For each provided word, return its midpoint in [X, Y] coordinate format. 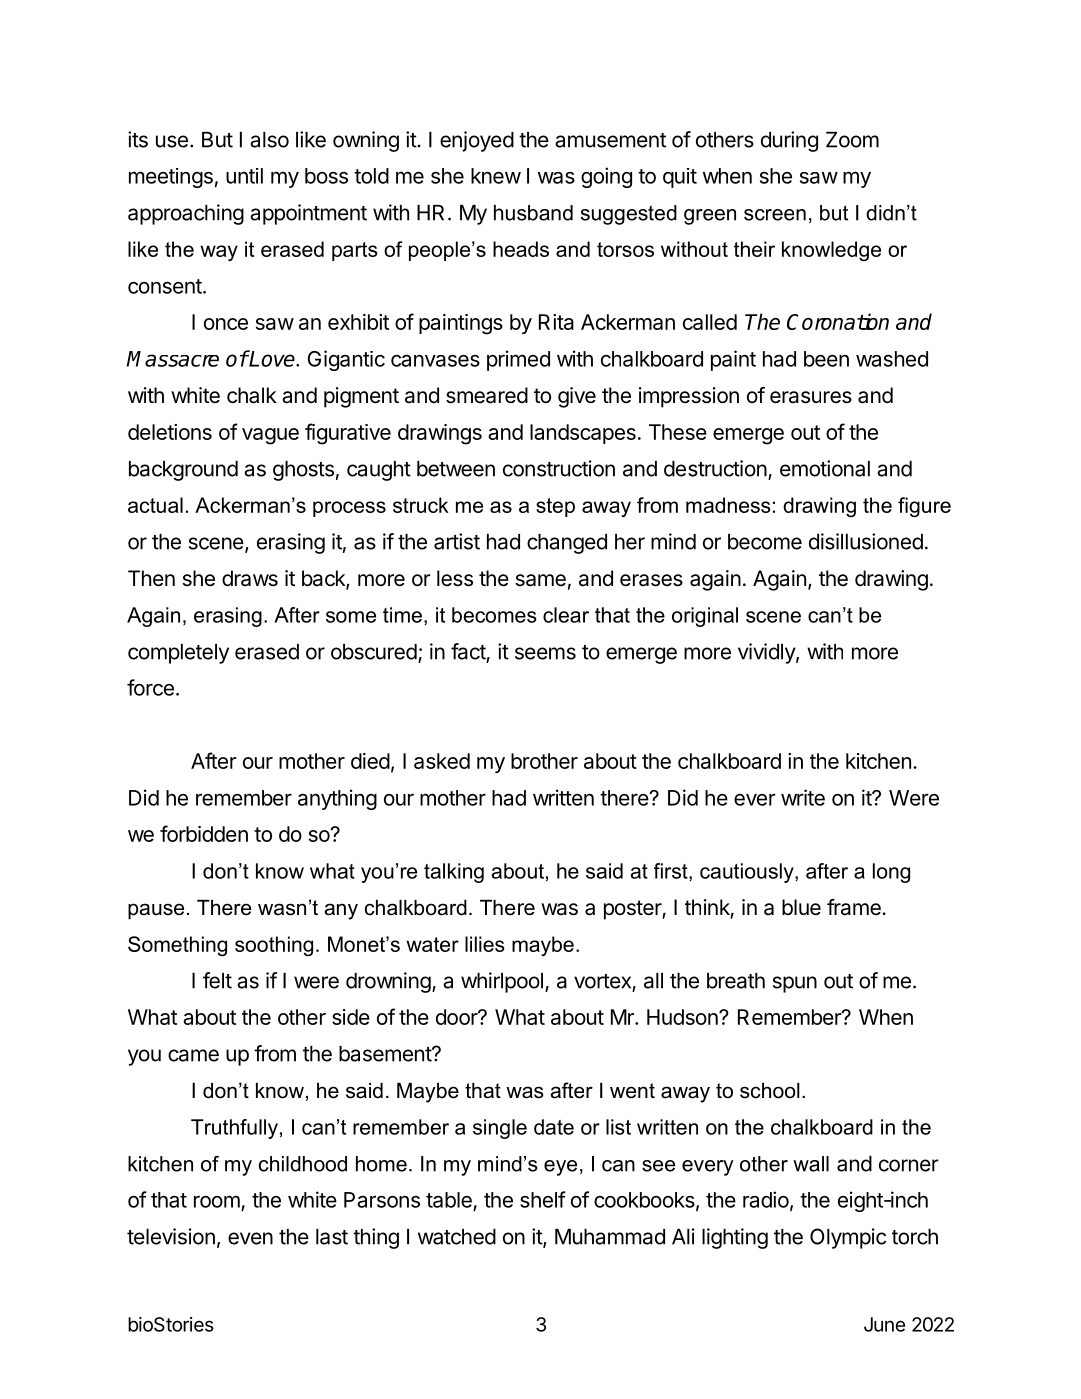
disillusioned [866, 541]
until [244, 176]
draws [250, 578]
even [250, 1238]
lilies [485, 944]
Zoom [852, 140]
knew [496, 176]
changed [567, 544]
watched [457, 1237]
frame [855, 907]
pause [156, 911]
